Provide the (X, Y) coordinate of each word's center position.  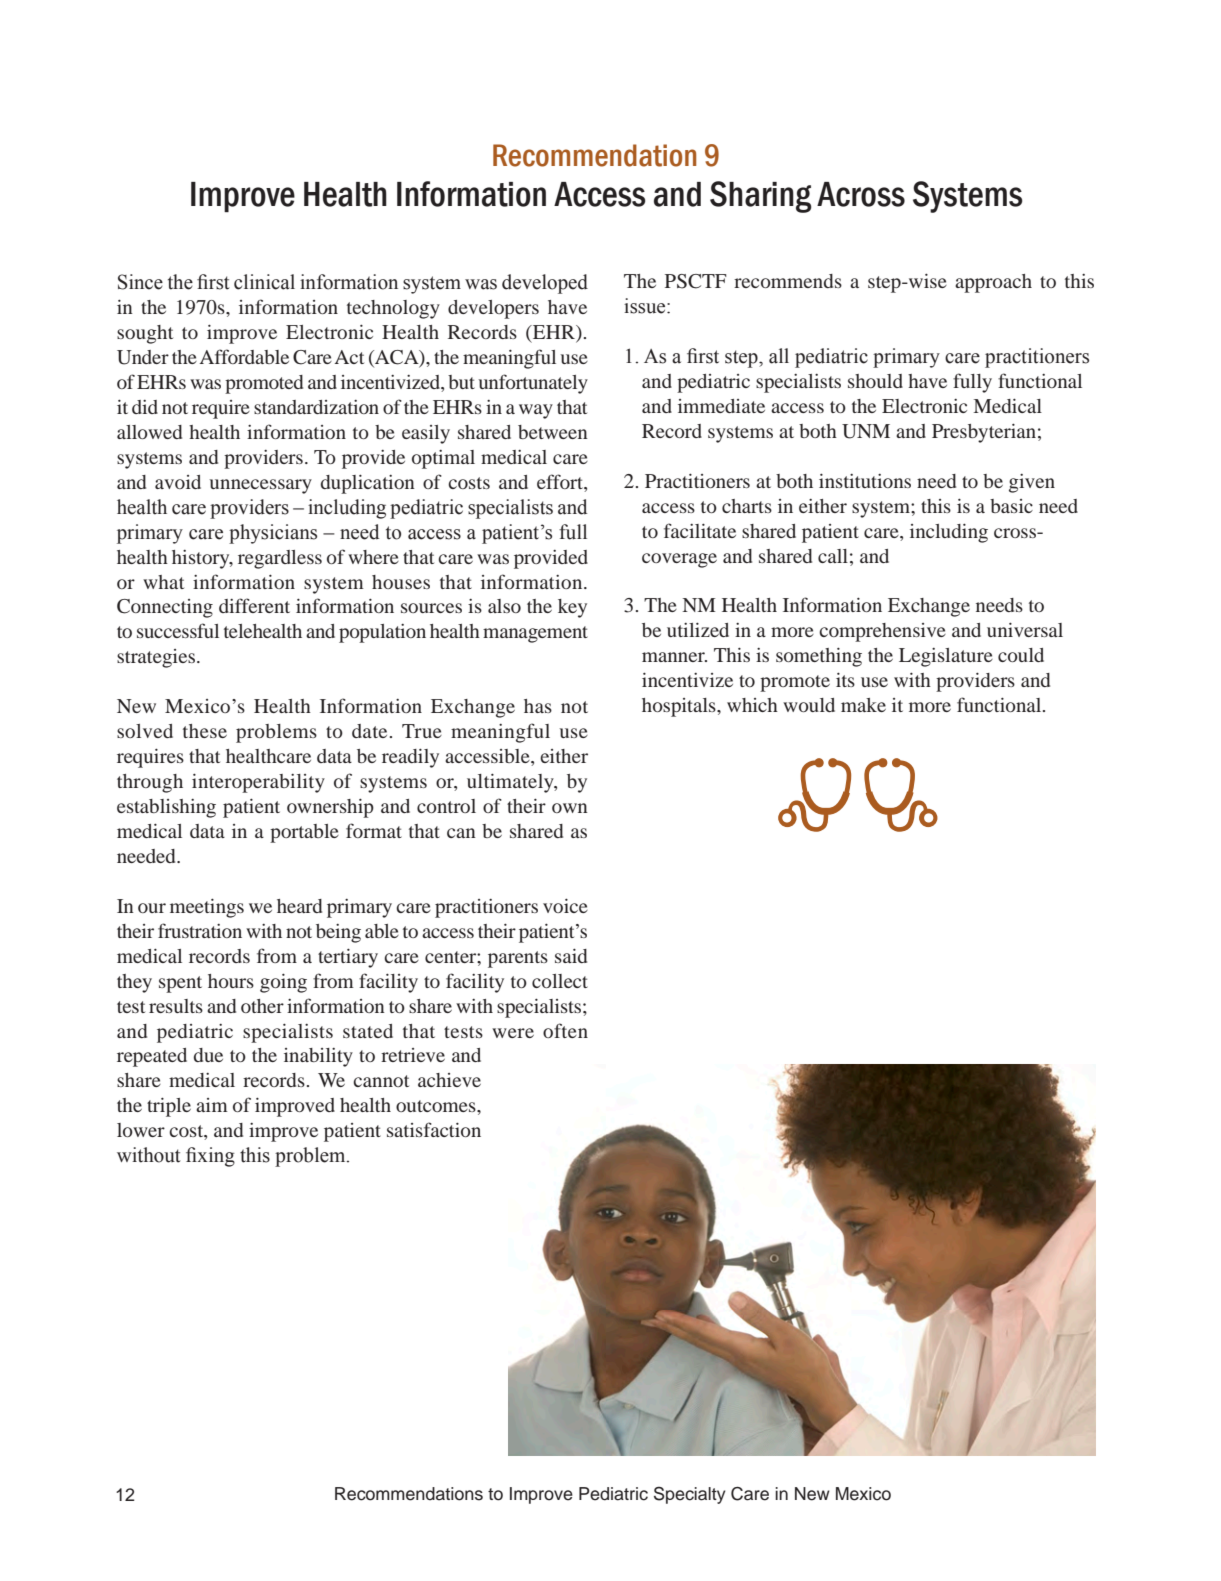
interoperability (258, 783)
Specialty (690, 1495)
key (572, 608)
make (863, 705)
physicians (273, 534)
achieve (449, 1080)
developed (545, 284)
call (833, 556)
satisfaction (434, 1129)
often (565, 1030)
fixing (210, 1157)
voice (565, 905)
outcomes (437, 1106)
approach (993, 283)
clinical (264, 282)
